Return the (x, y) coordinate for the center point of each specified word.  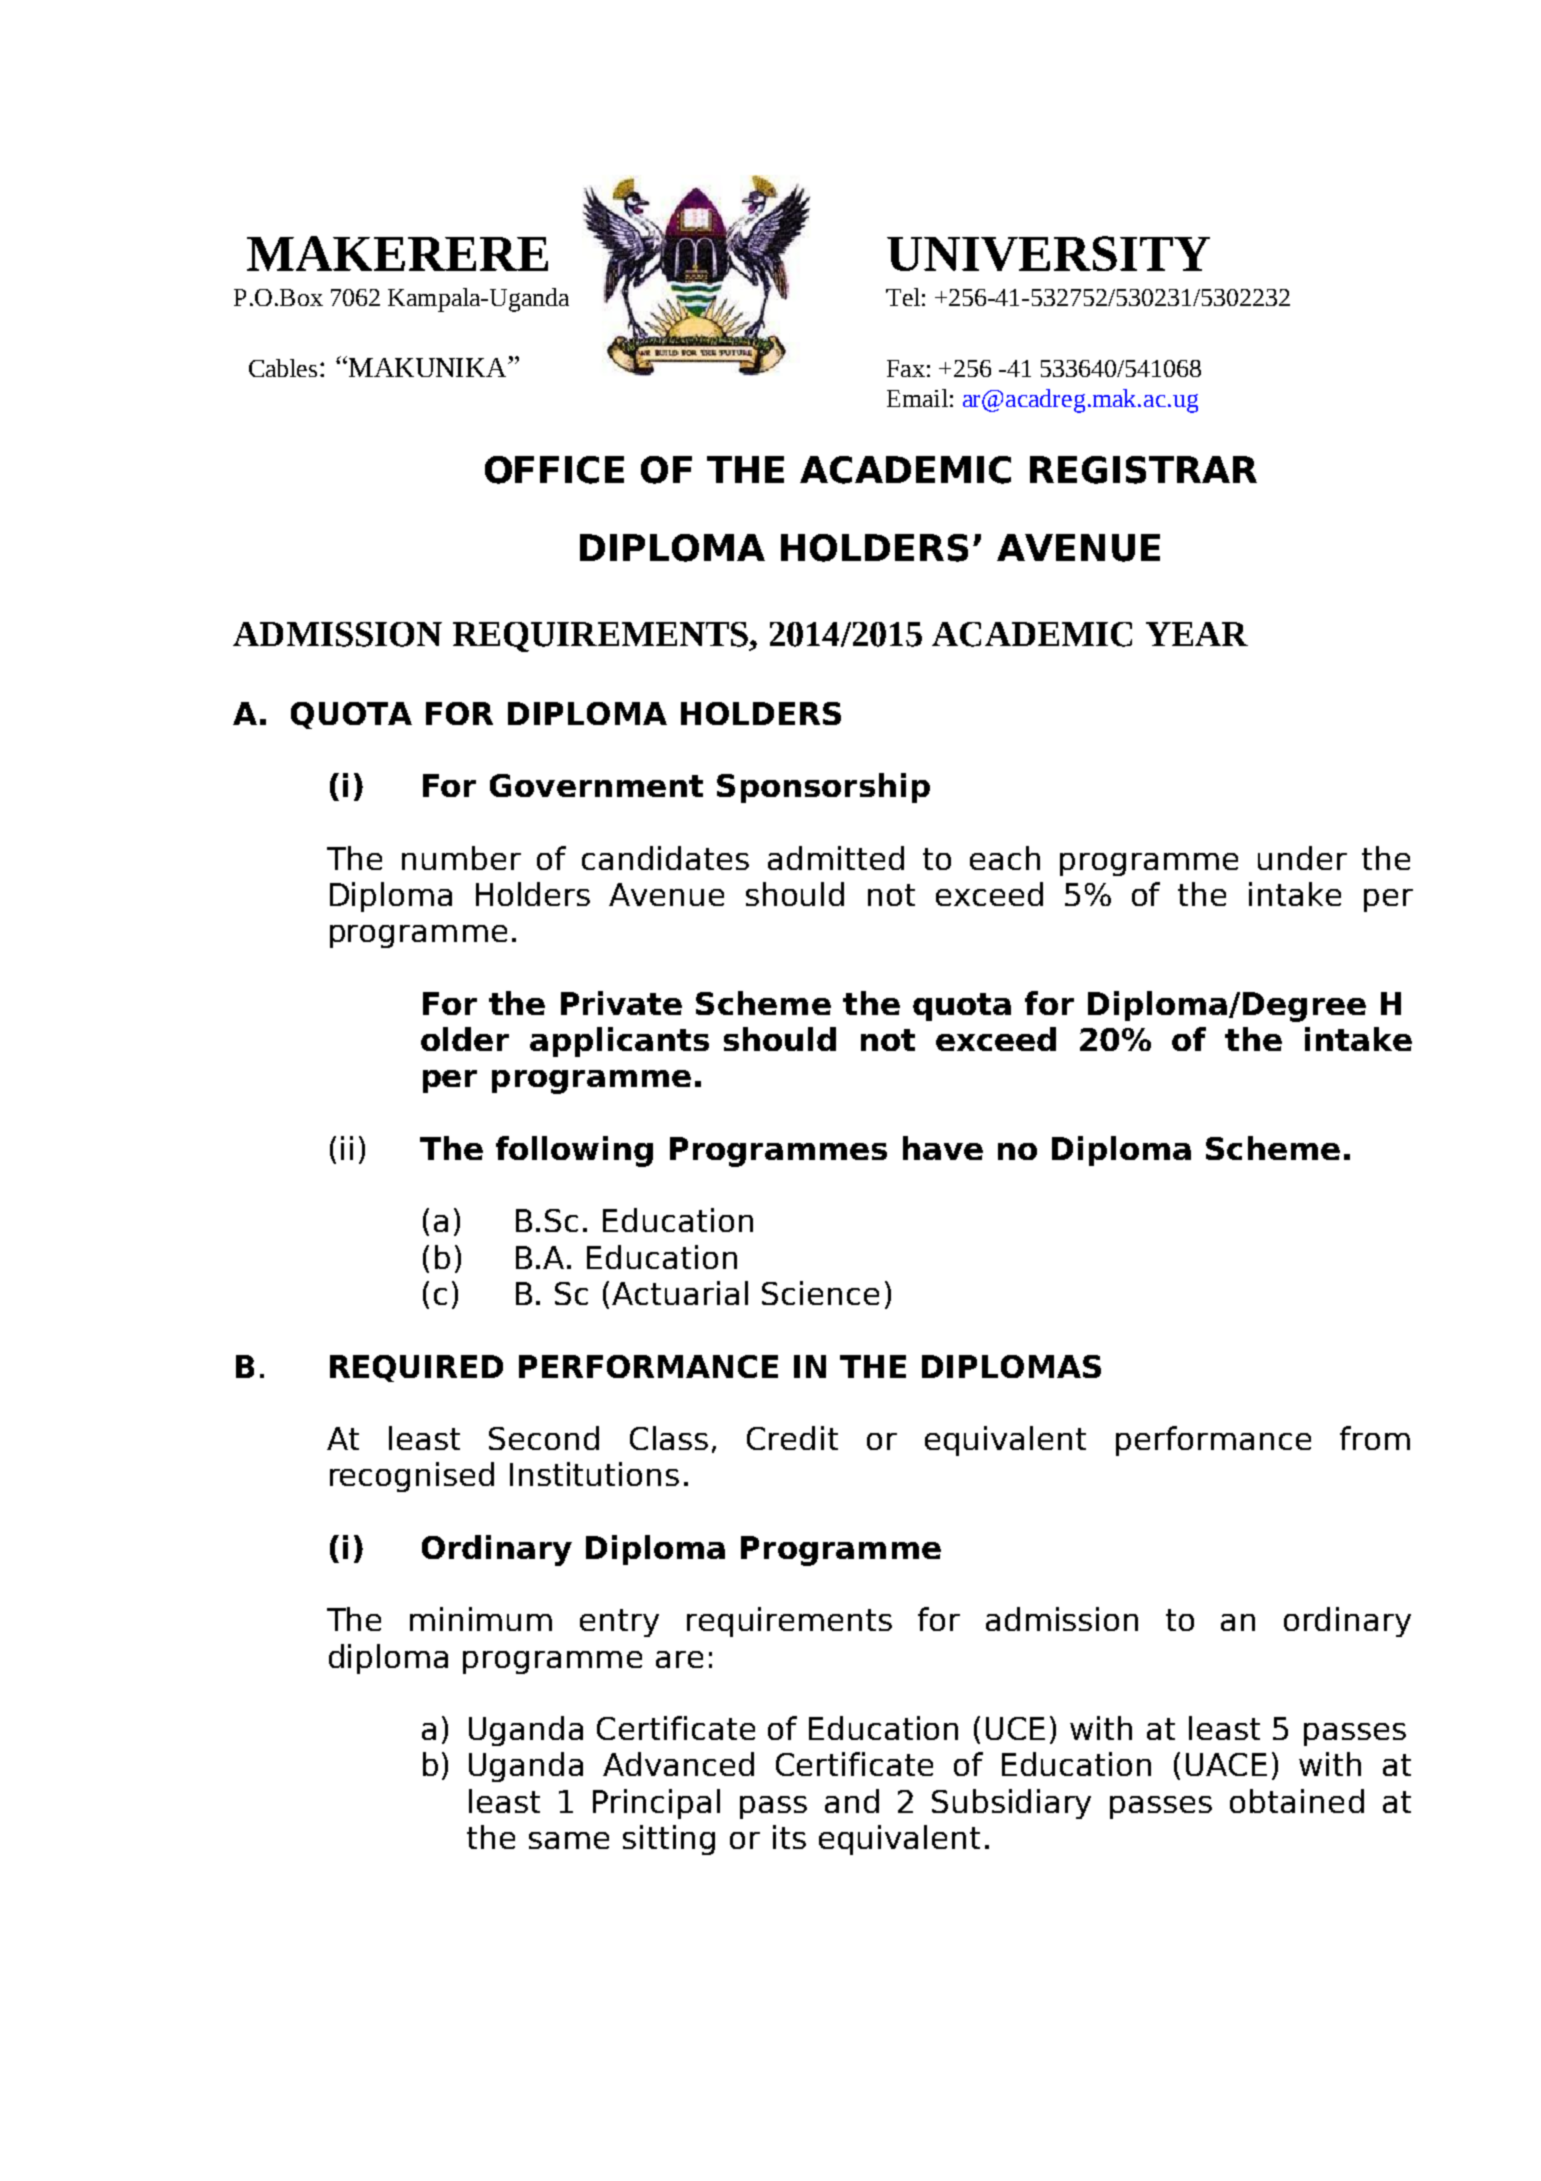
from (1375, 1438)
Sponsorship (823, 788)
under (1302, 858)
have (943, 1148)
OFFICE (554, 470)
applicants (619, 1042)
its (789, 1837)
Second (544, 1438)
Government (596, 785)
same (569, 1840)
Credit (792, 1438)
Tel (903, 297)
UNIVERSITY (1048, 253)
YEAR (1197, 634)
